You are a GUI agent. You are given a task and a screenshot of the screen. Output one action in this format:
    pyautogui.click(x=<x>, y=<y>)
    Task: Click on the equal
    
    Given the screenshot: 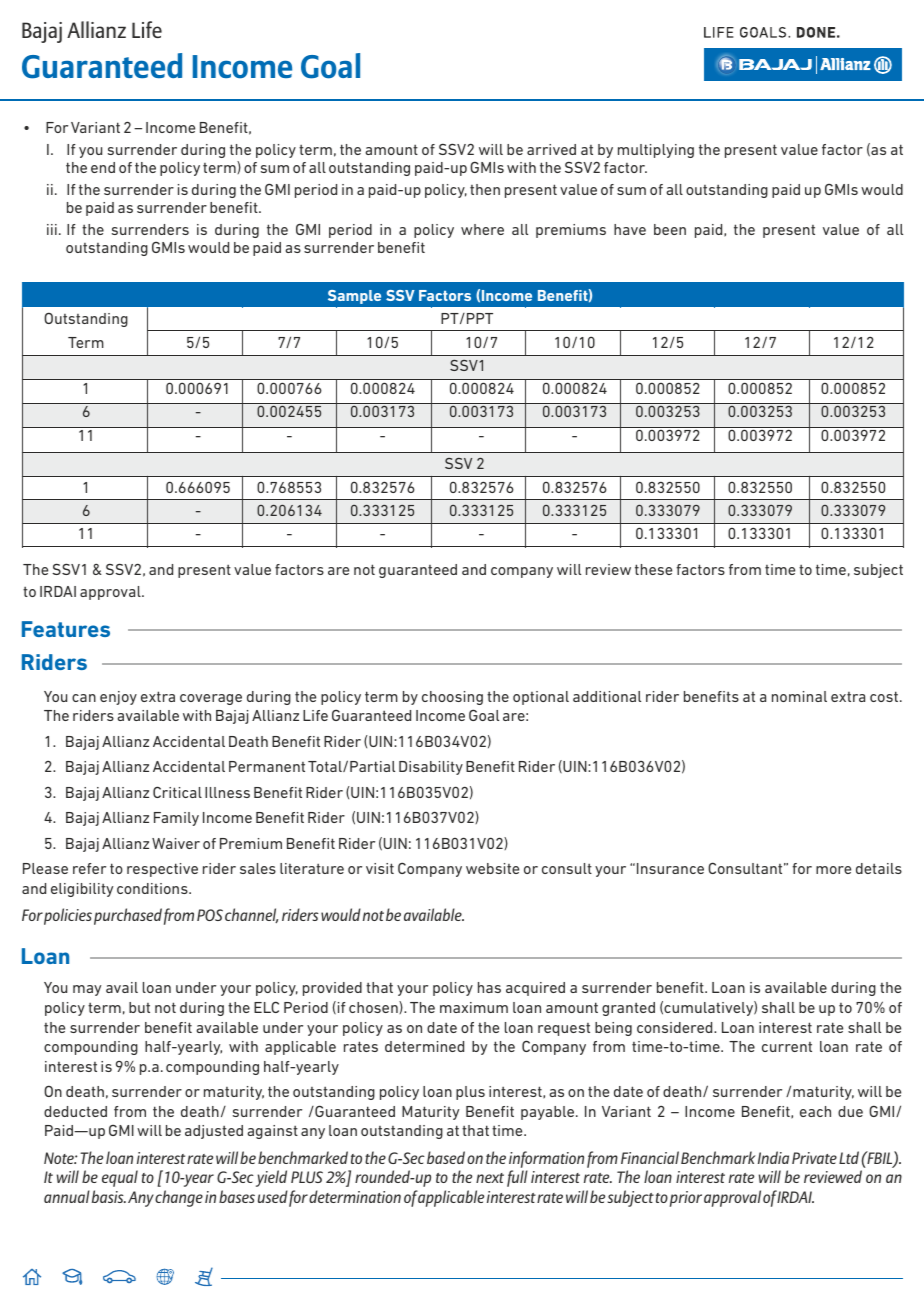 What is the action you would take?
    pyautogui.click(x=120, y=1178)
